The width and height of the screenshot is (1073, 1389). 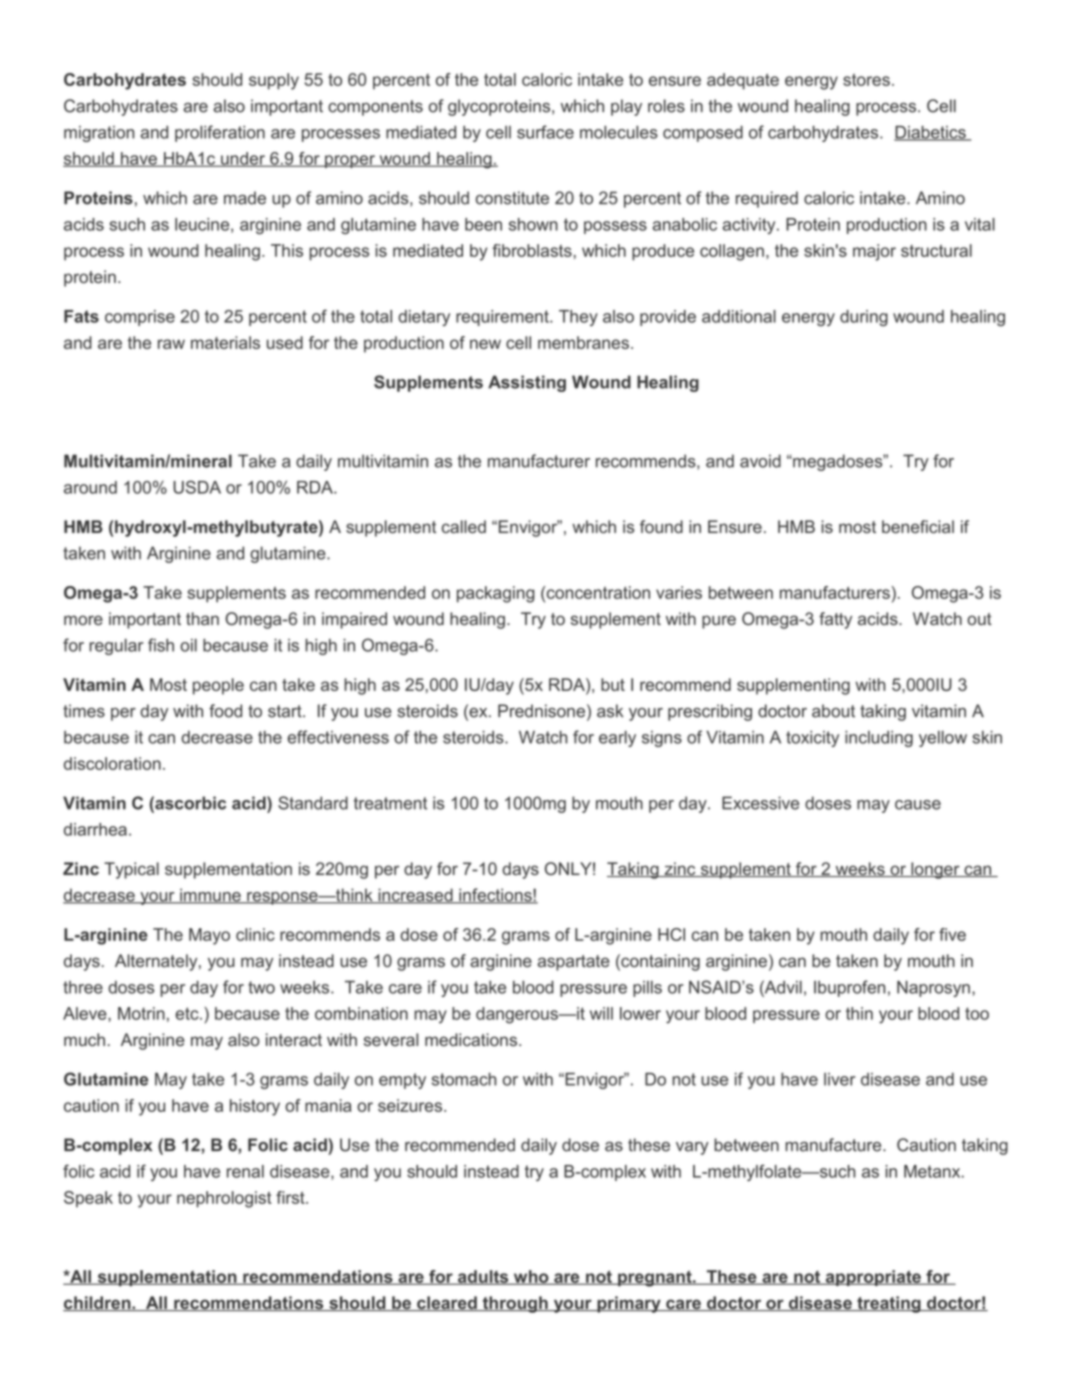 What do you see at coordinates (545, 132) in the screenshot?
I see `surface` at bounding box center [545, 132].
